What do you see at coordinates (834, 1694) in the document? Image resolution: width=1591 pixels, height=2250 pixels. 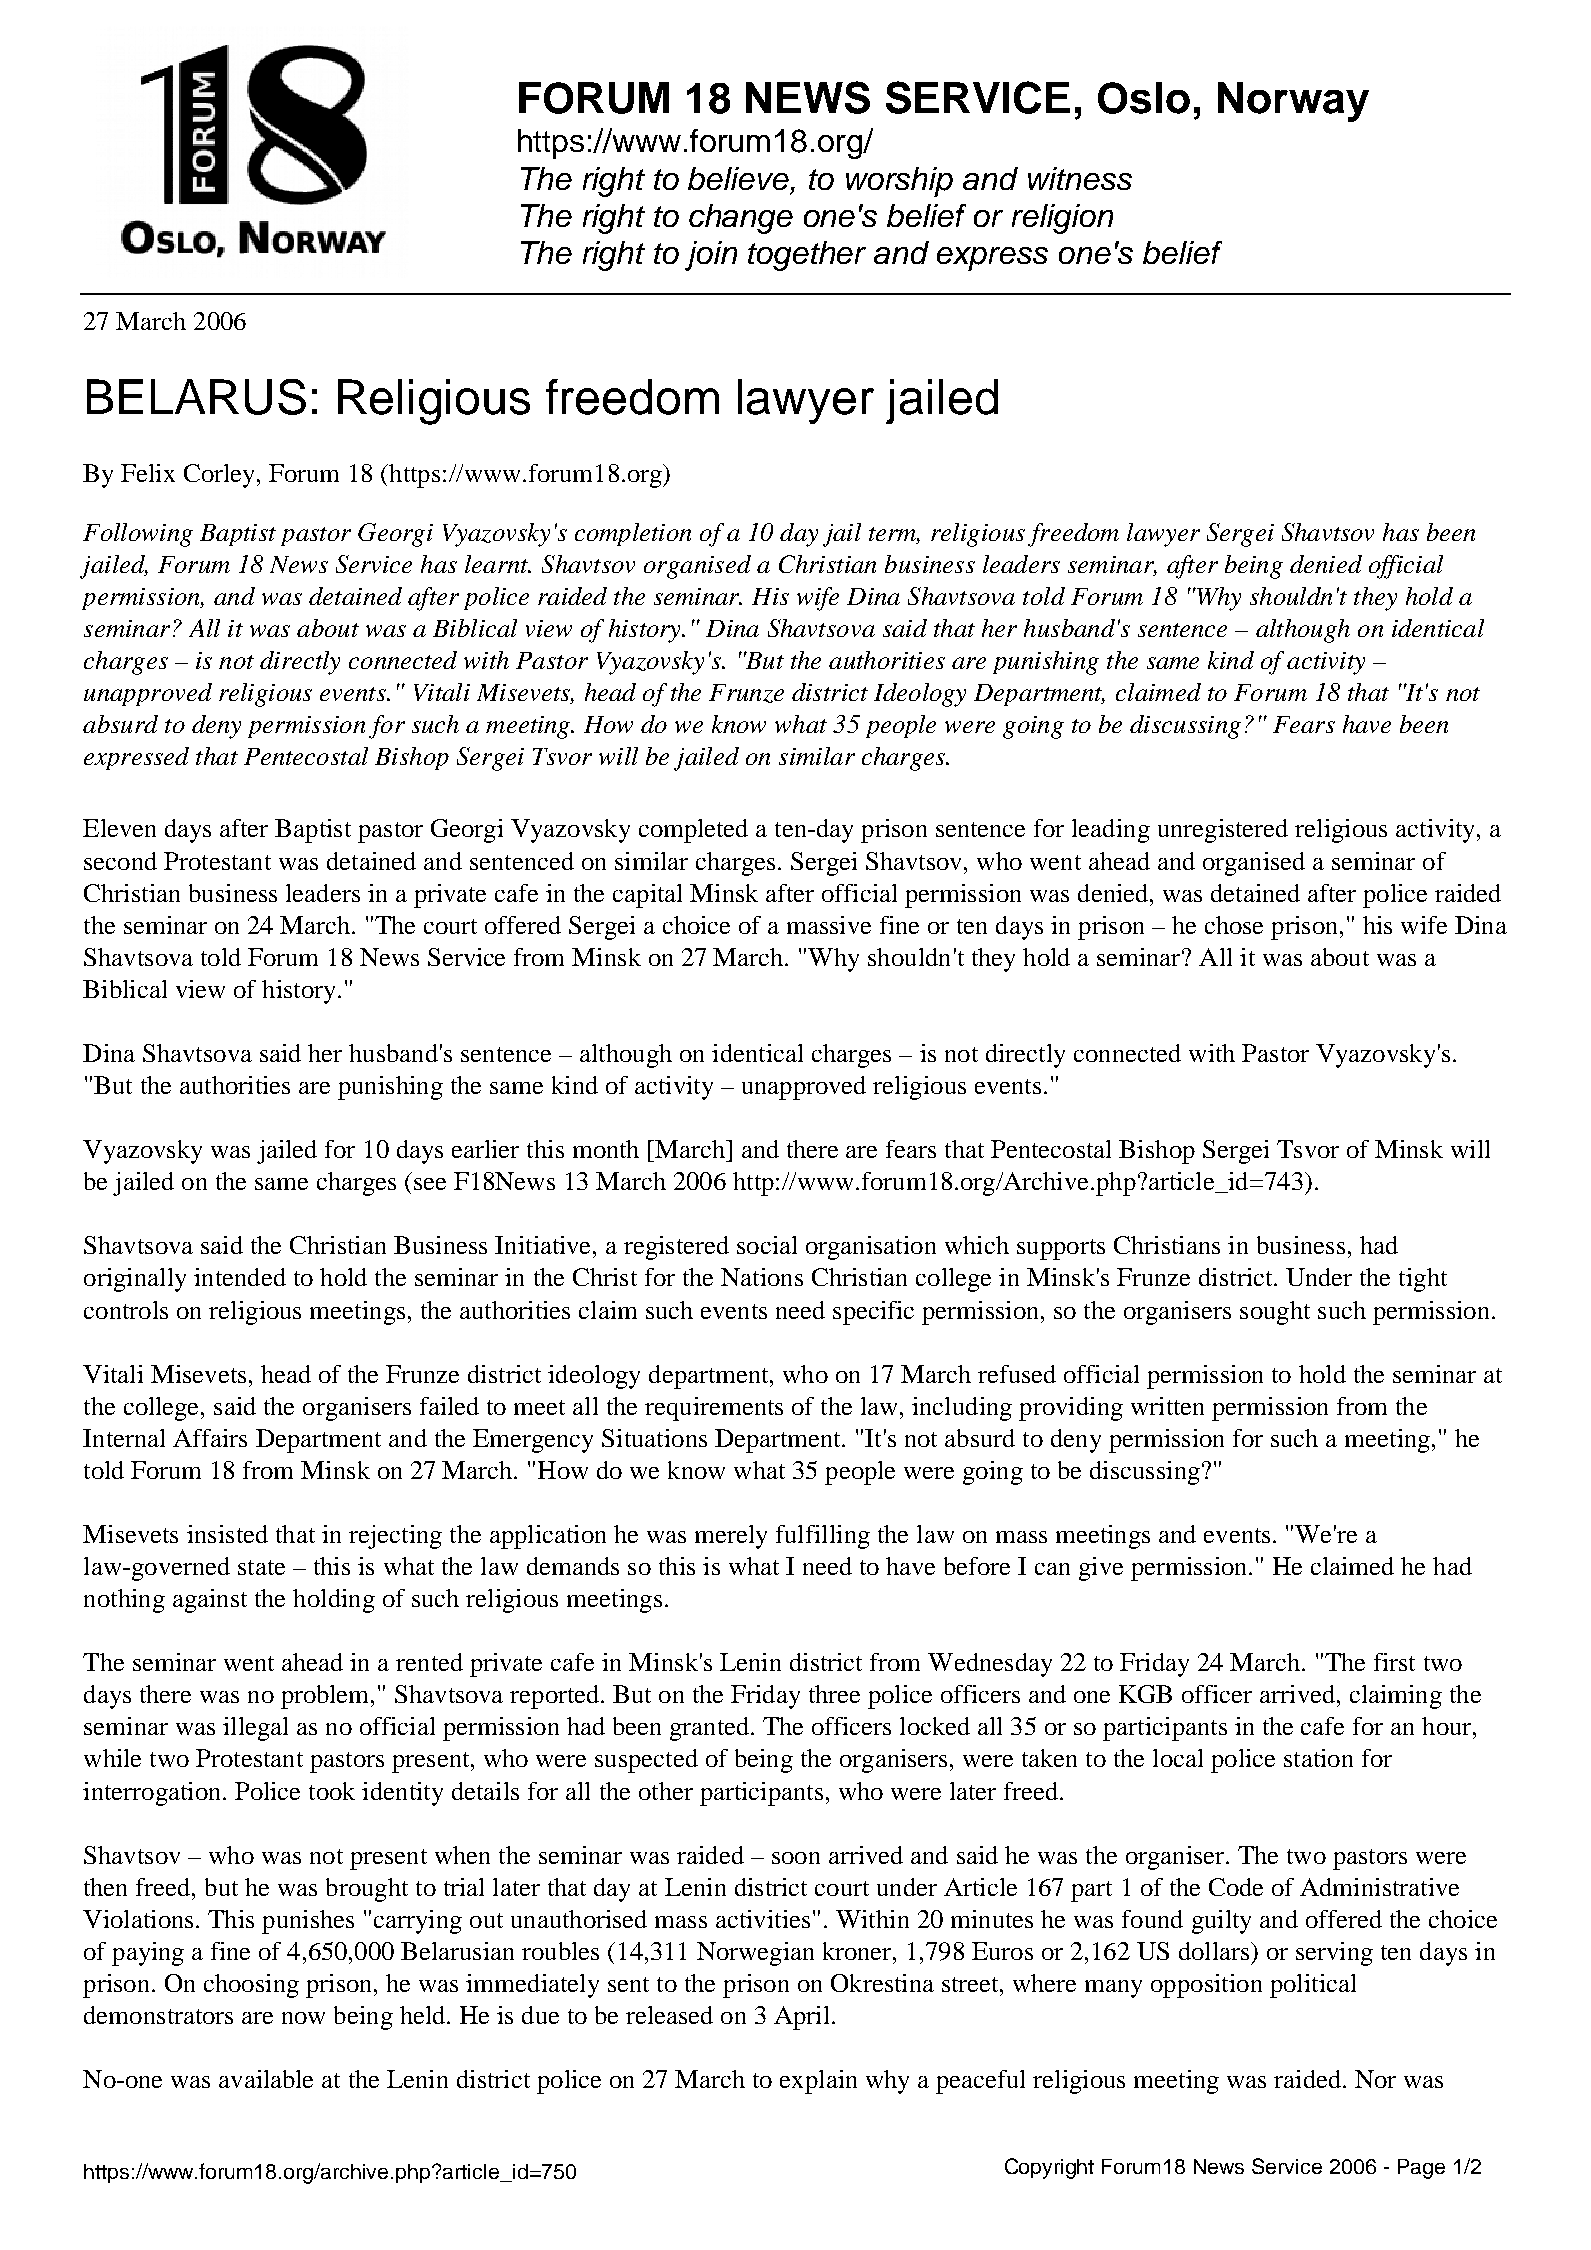 I see `three` at bounding box center [834, 1694].
